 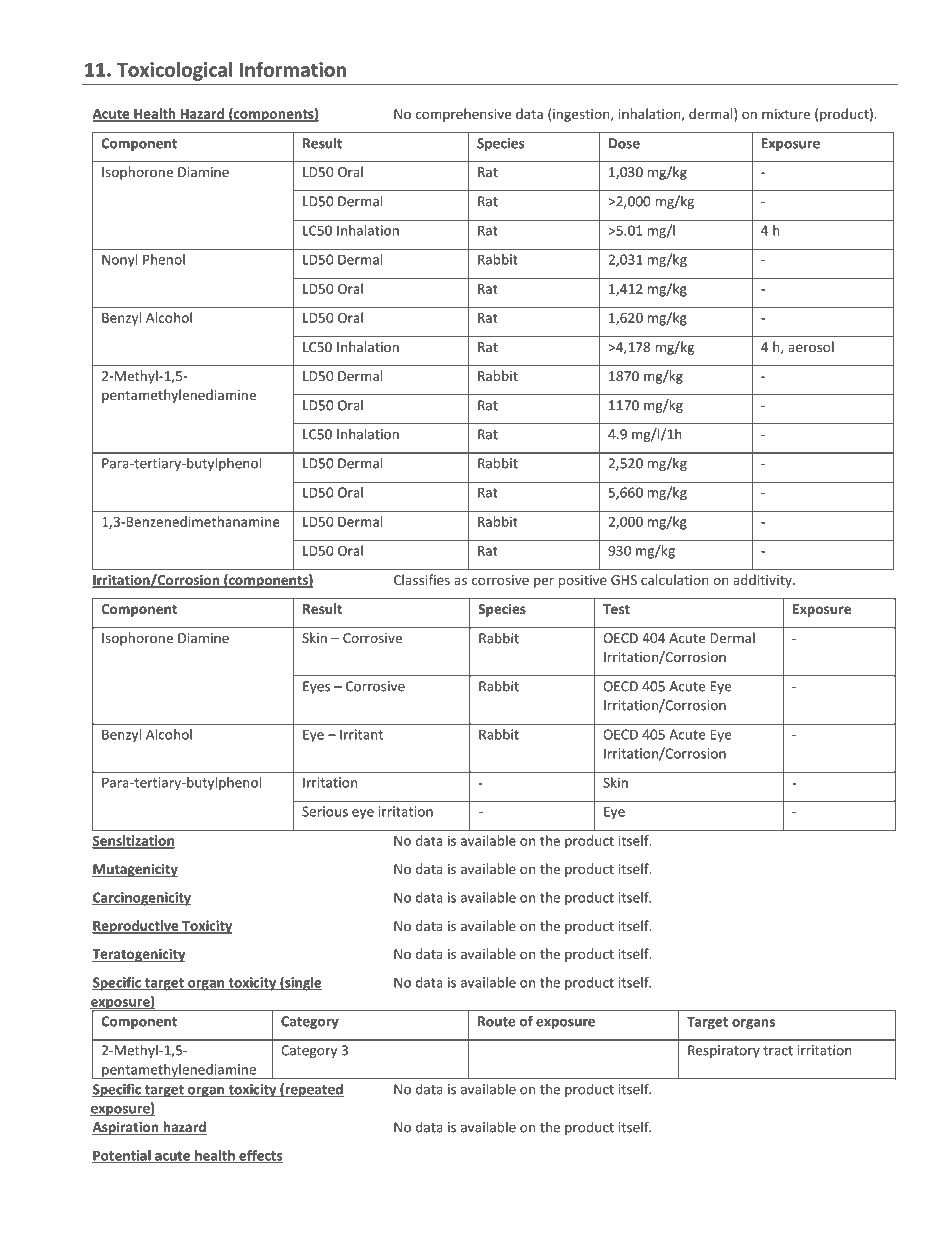 I want to click on Test, so click(x=616, y=609).
